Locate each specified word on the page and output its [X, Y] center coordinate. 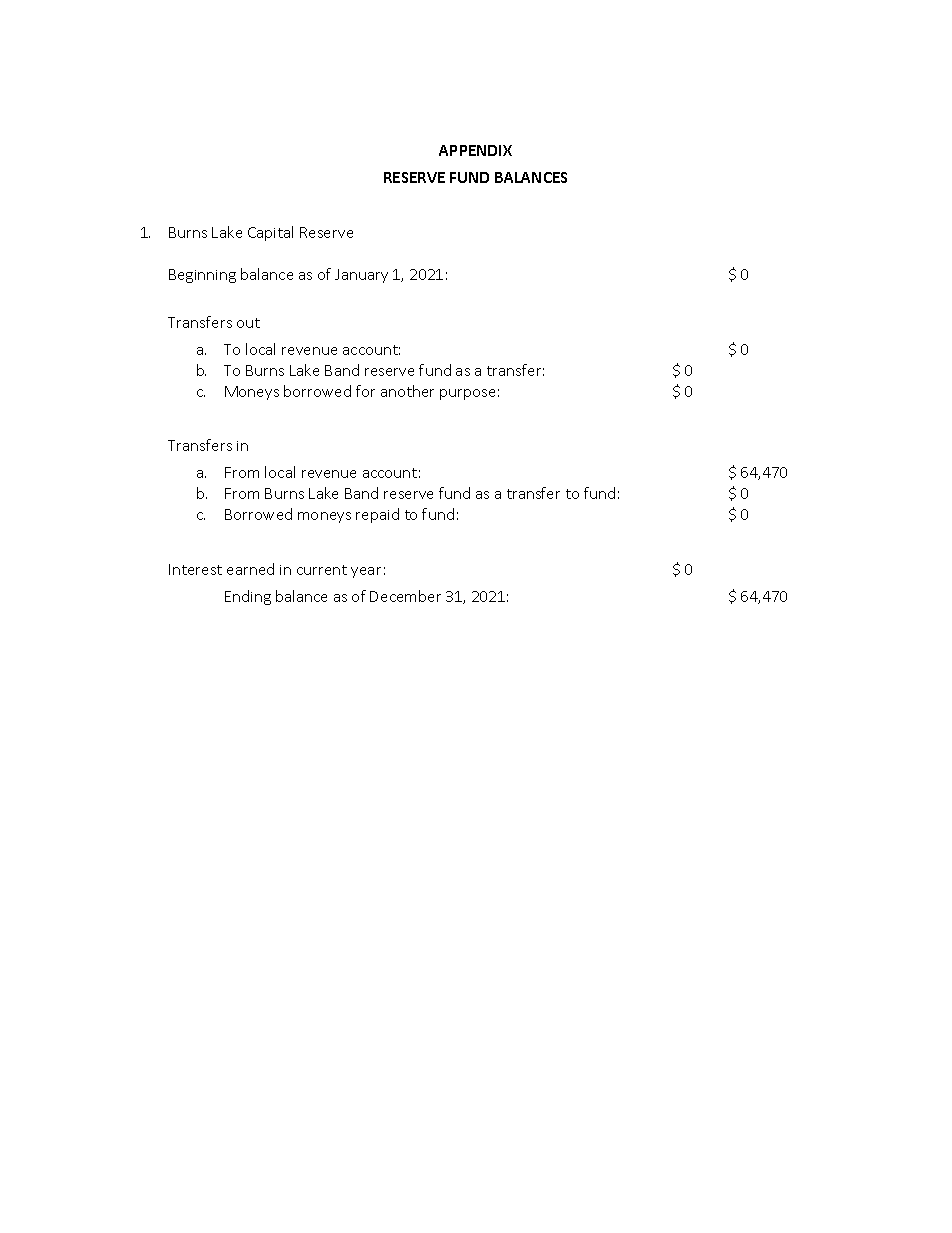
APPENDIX [475, 150]
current [322, 570]
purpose [467, 394]
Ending [248, 597]
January [361, 276]
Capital [270, 233]
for [365, 391]
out [248, 323]
